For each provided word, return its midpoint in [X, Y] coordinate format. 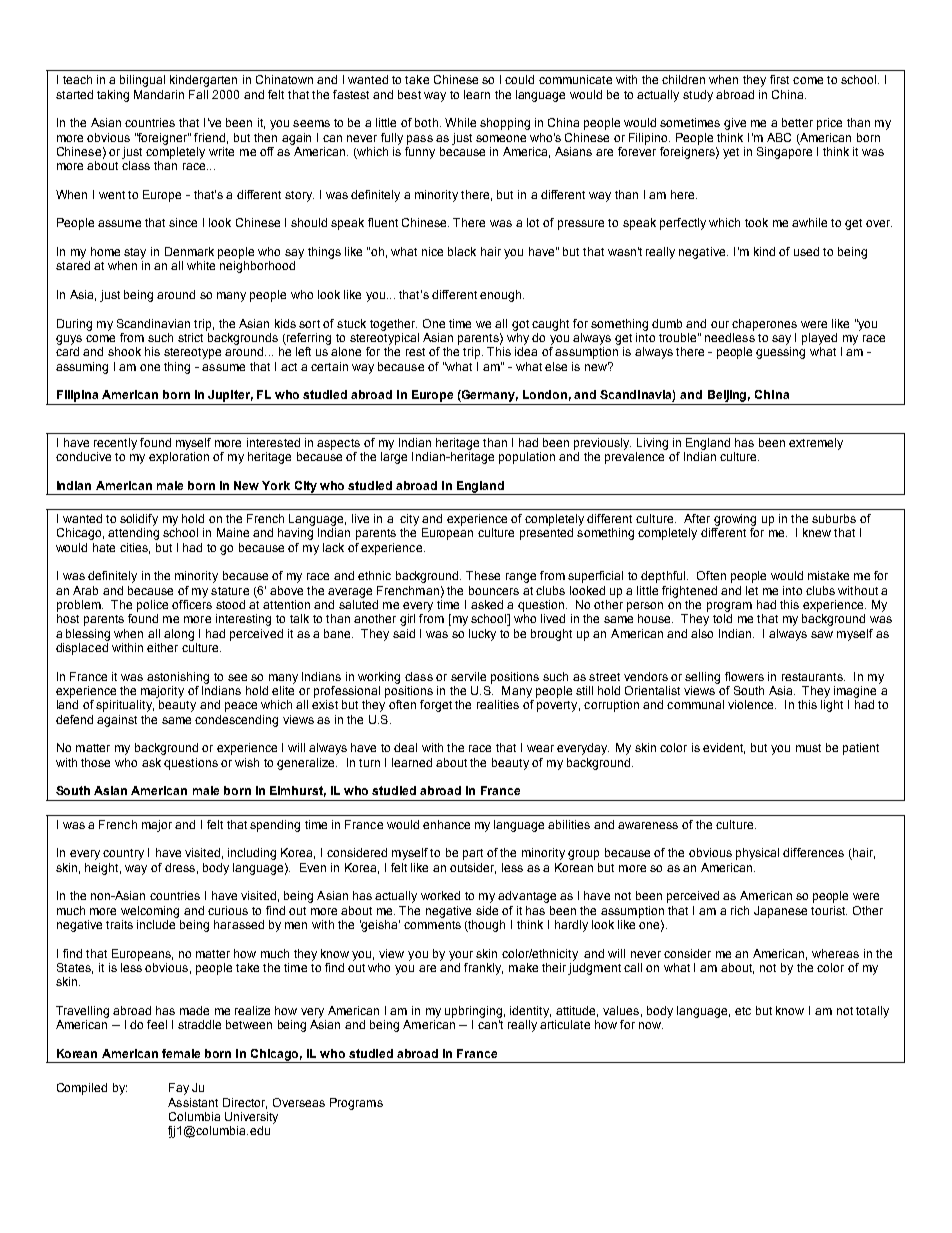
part [473, 854]
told [722, 618]
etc [743, 1011]
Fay [179, 1089]
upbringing [473, 1012]
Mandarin [159, 94]
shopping [505, 124]
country [123, 854]
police [152, 606]
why [518, 339]
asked [487, 604]
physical [757, 854]
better [797, 122]
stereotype [192, 353]
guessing [780, 353]
